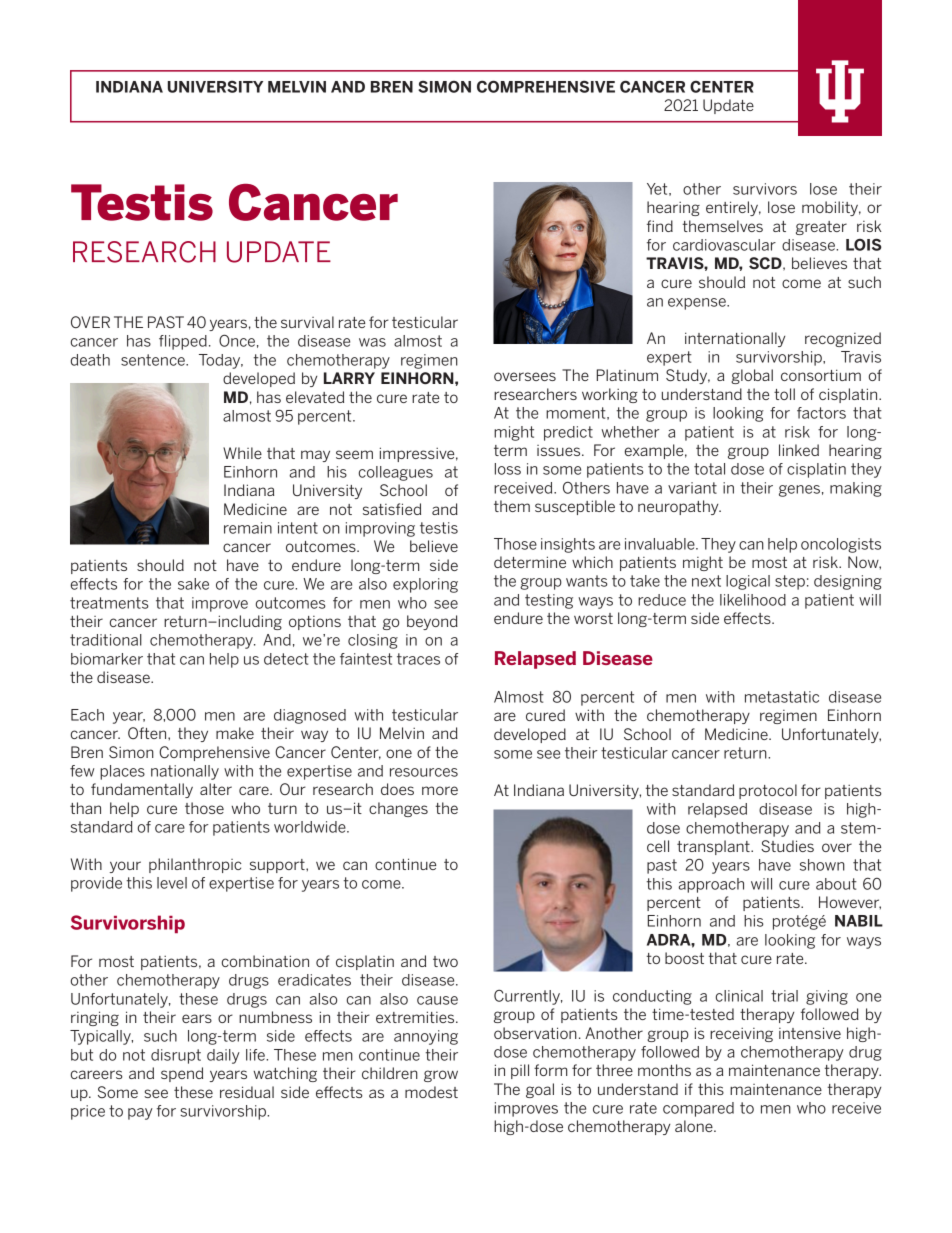 This screenshot has width=952, height=1233. What do you see at coordinates (724, 245) in the screenshot?
I see `cardiovascular` at bounding box center [724, 245].
